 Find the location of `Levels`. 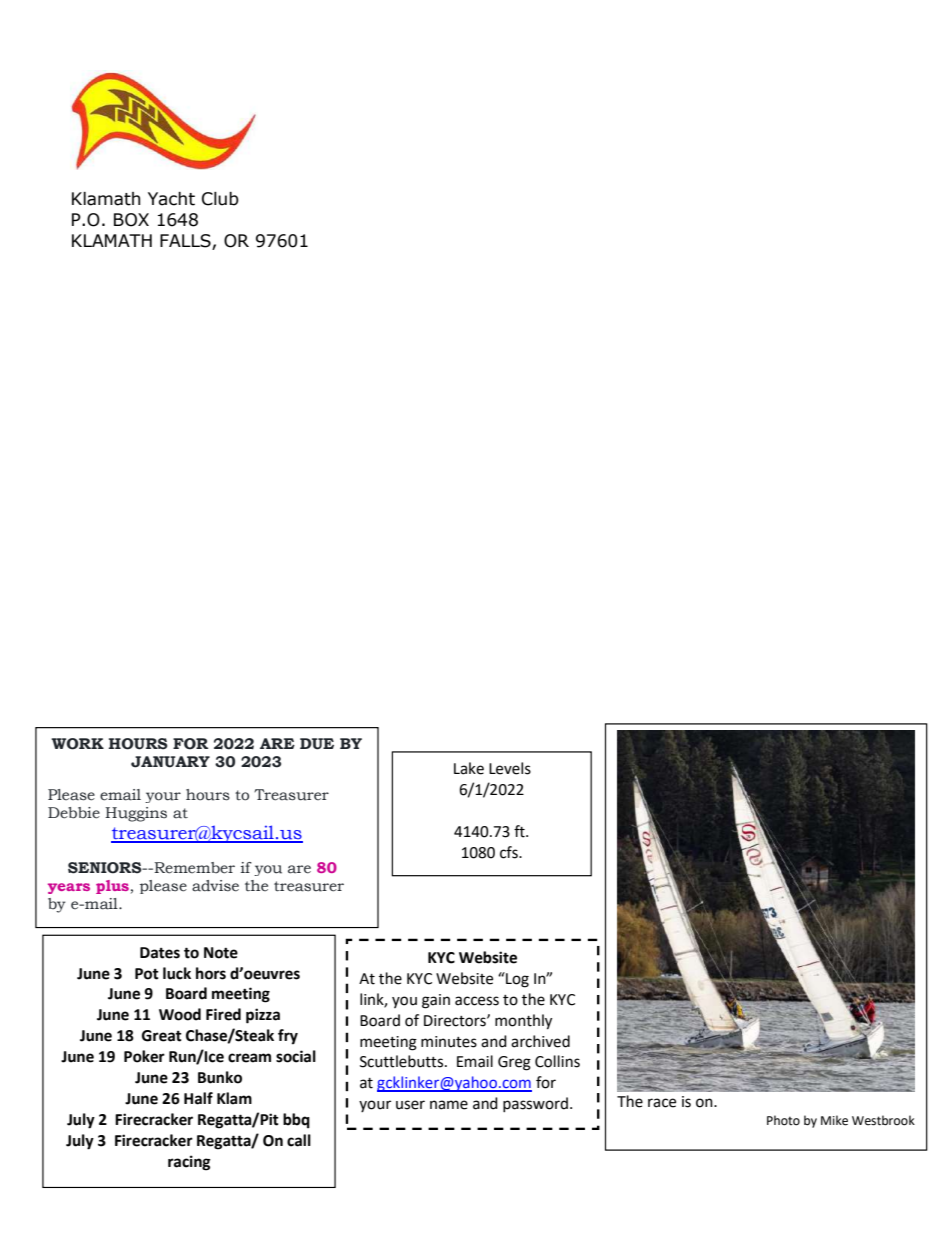

Levels is located at coordinates (510, 768).
